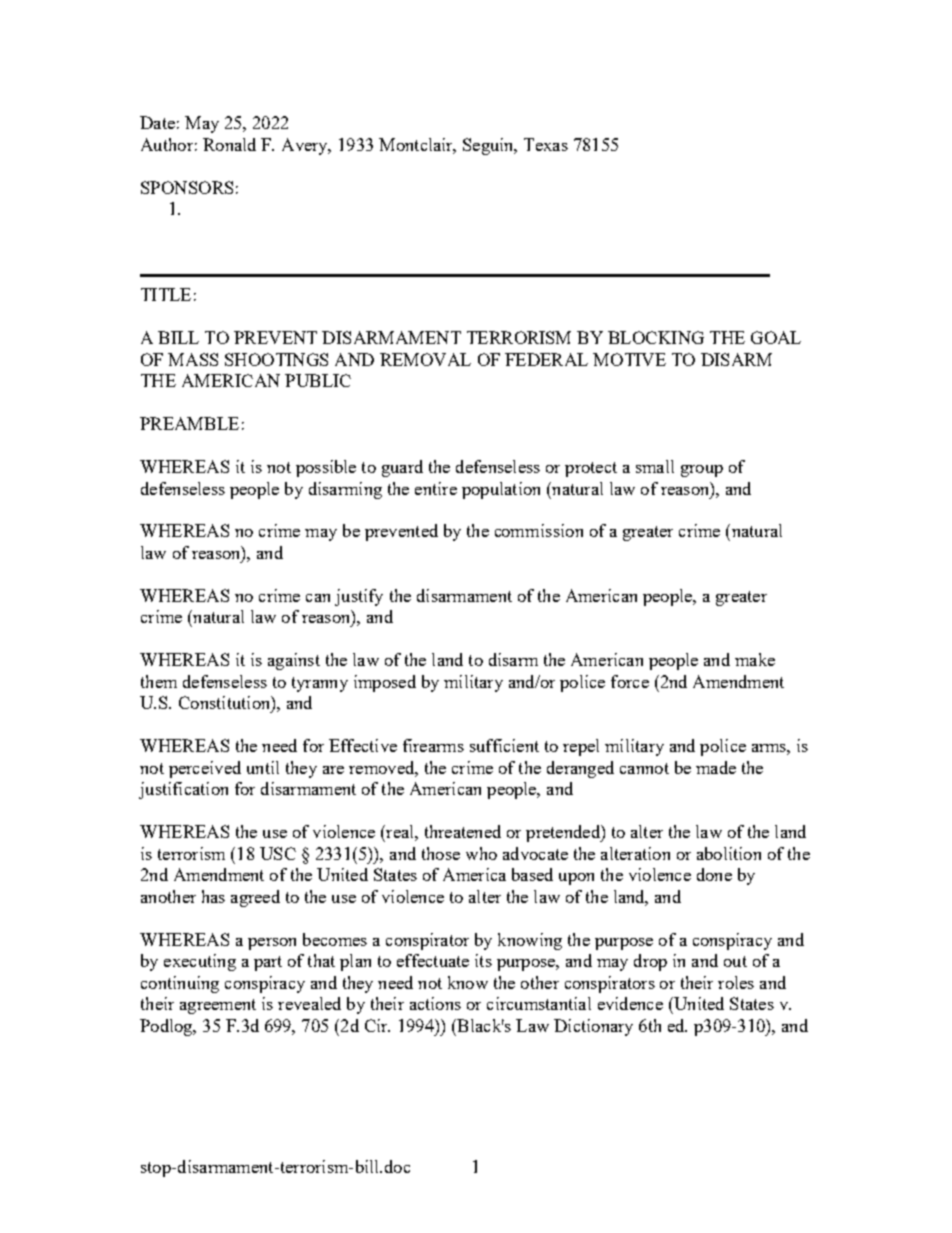  Describe the element at coordinates (193, 359) in the image. I see `MASS` at that location.
